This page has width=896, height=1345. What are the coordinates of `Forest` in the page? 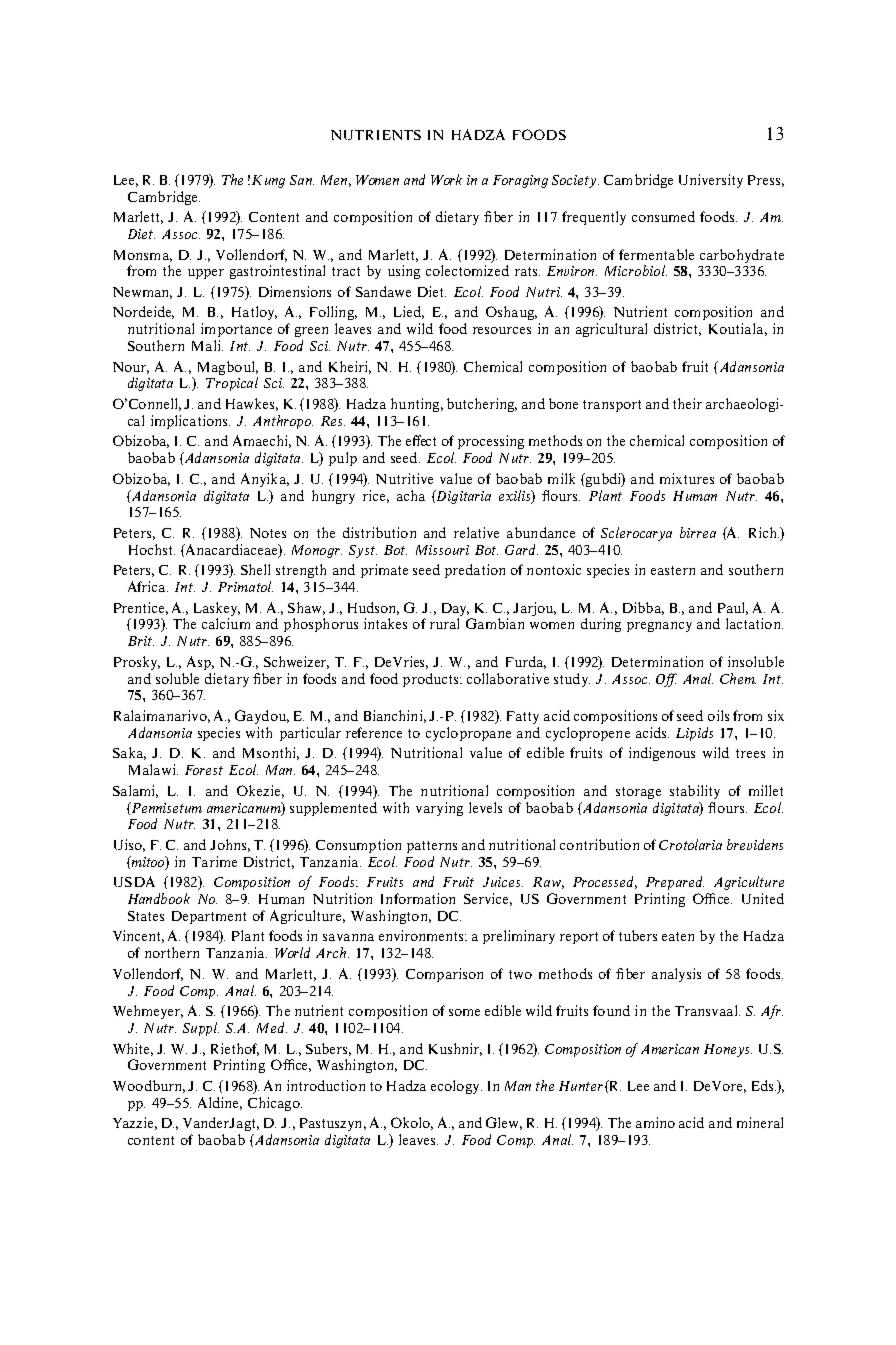 It's located at (204, 770).
